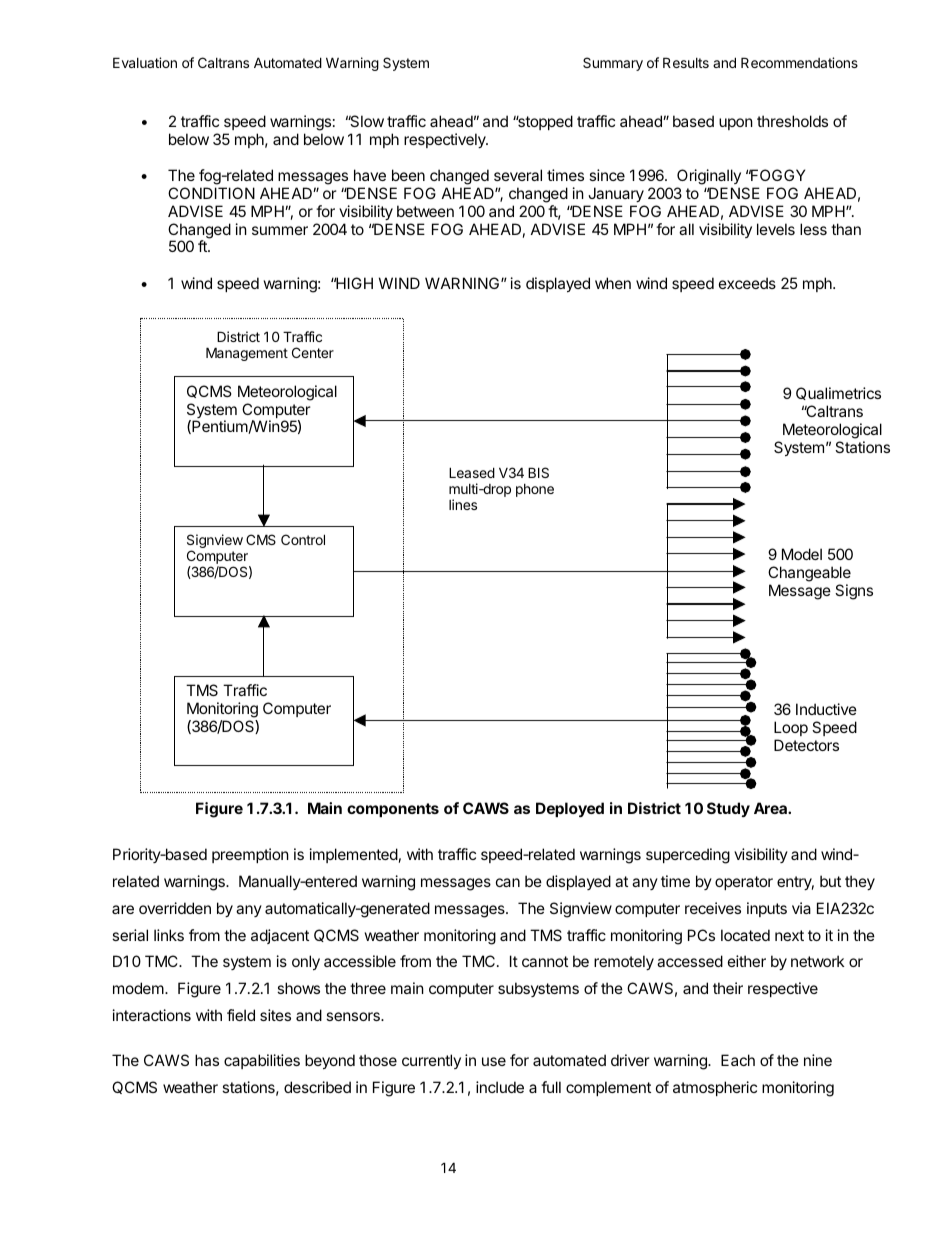 The image size is (952, 1233). What do you see at coordinates (570, 809) in the document?
I see `Deployed` at bounding box center [570, 809].
